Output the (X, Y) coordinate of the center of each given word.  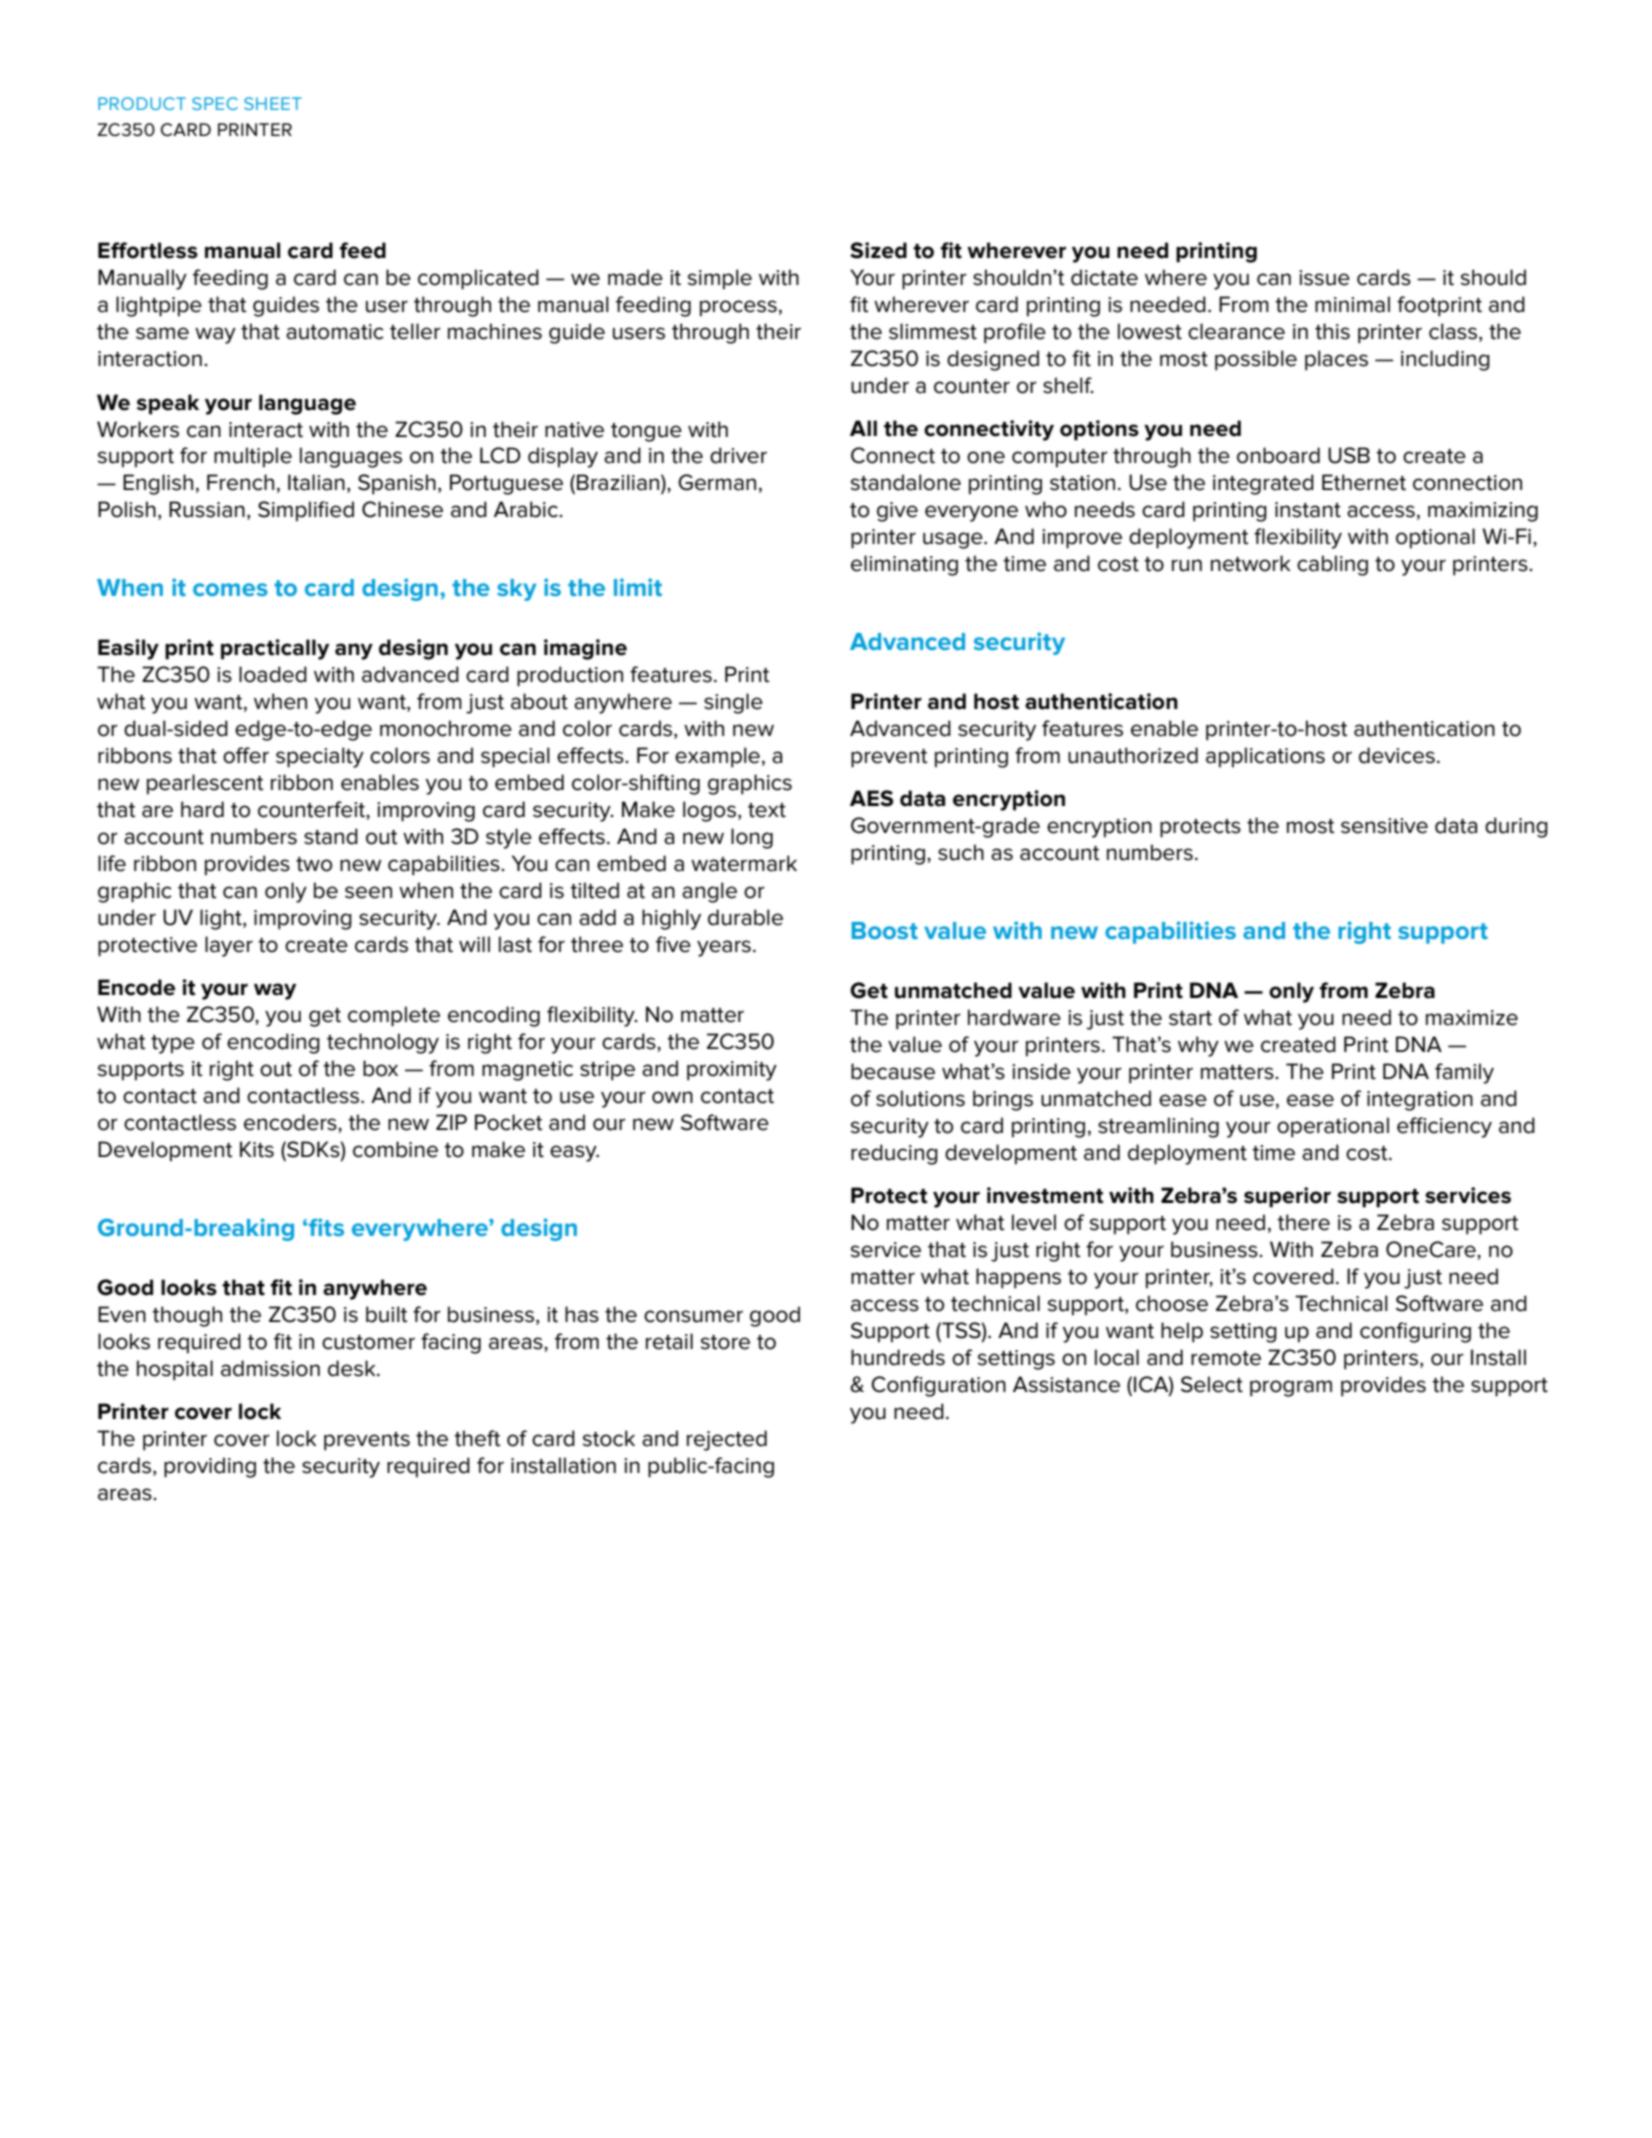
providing (210, 1467)
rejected (727, 1440)
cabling (1332, 565)
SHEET (273, 103)
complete (394, 1016)
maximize (1472, 1018)
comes (230, 589)
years (724, 948)
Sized (878, 250)
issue (1324, 278)
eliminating (904, 565)
